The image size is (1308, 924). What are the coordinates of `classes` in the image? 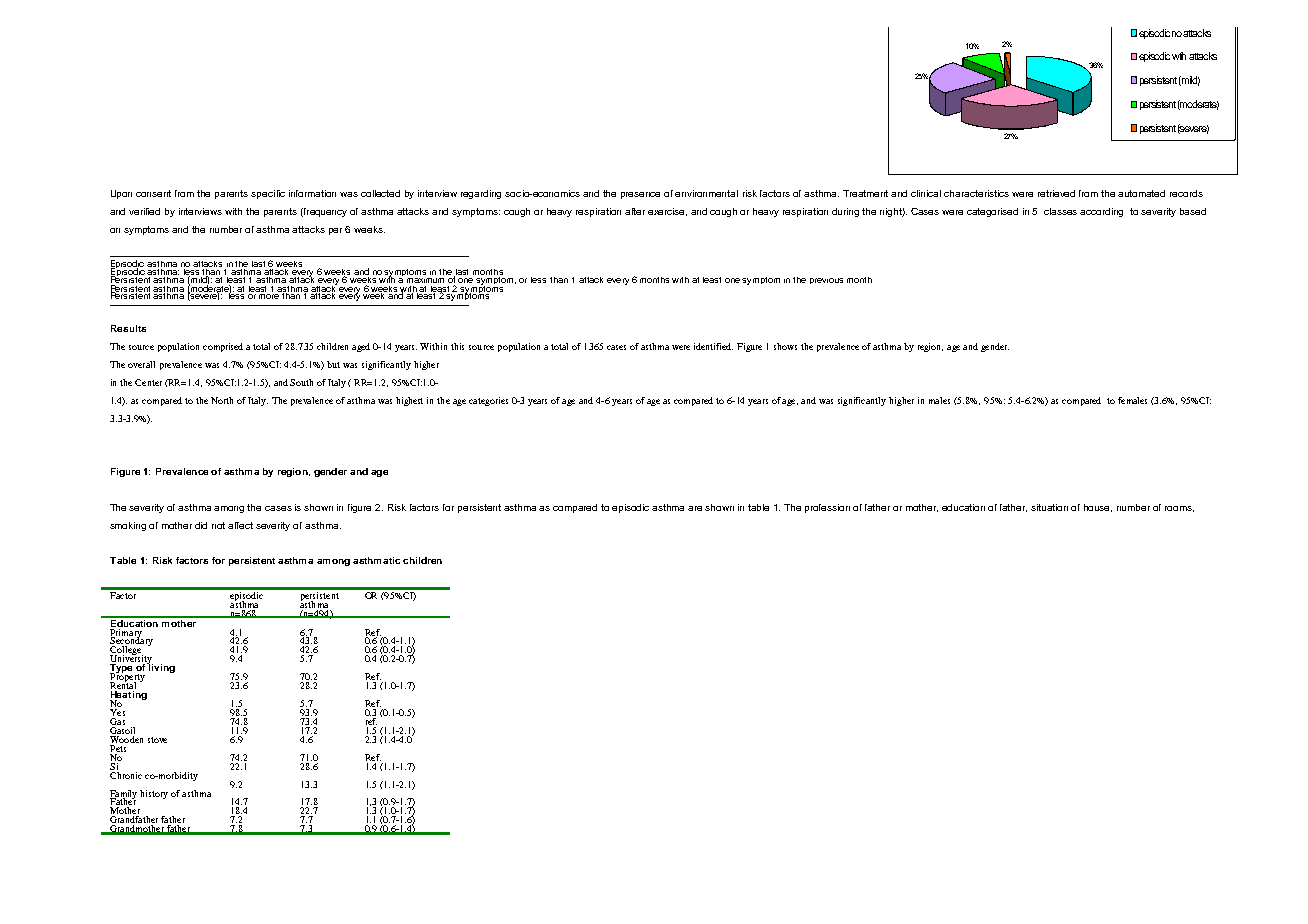 It's located at (1060, 211).
